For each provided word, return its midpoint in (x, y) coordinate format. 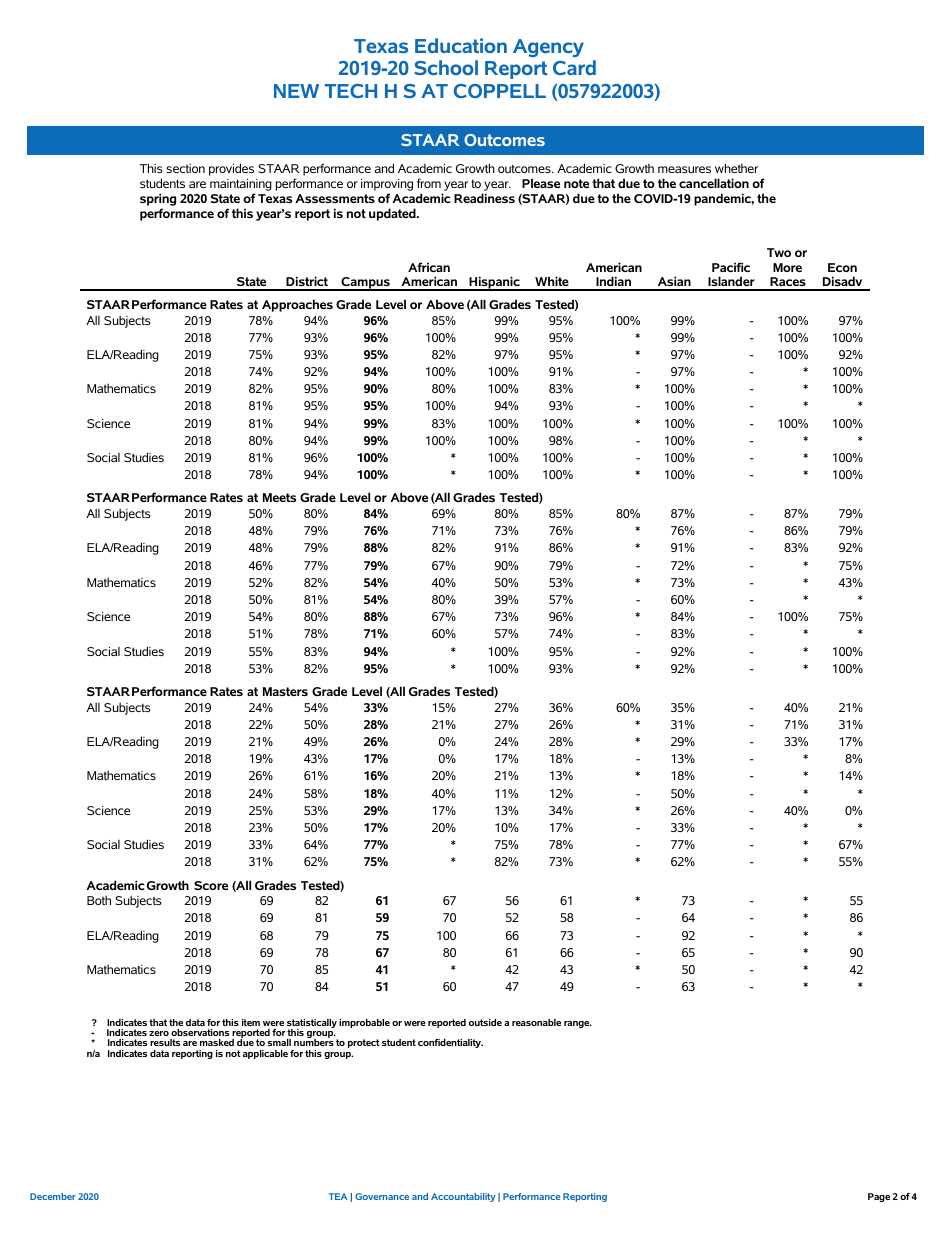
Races (788, 283)
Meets (279, 497)
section (185, 168)
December (53, 1196)
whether (736, 168)
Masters (285, 691)
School (446, 67)
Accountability (463, 1197)
